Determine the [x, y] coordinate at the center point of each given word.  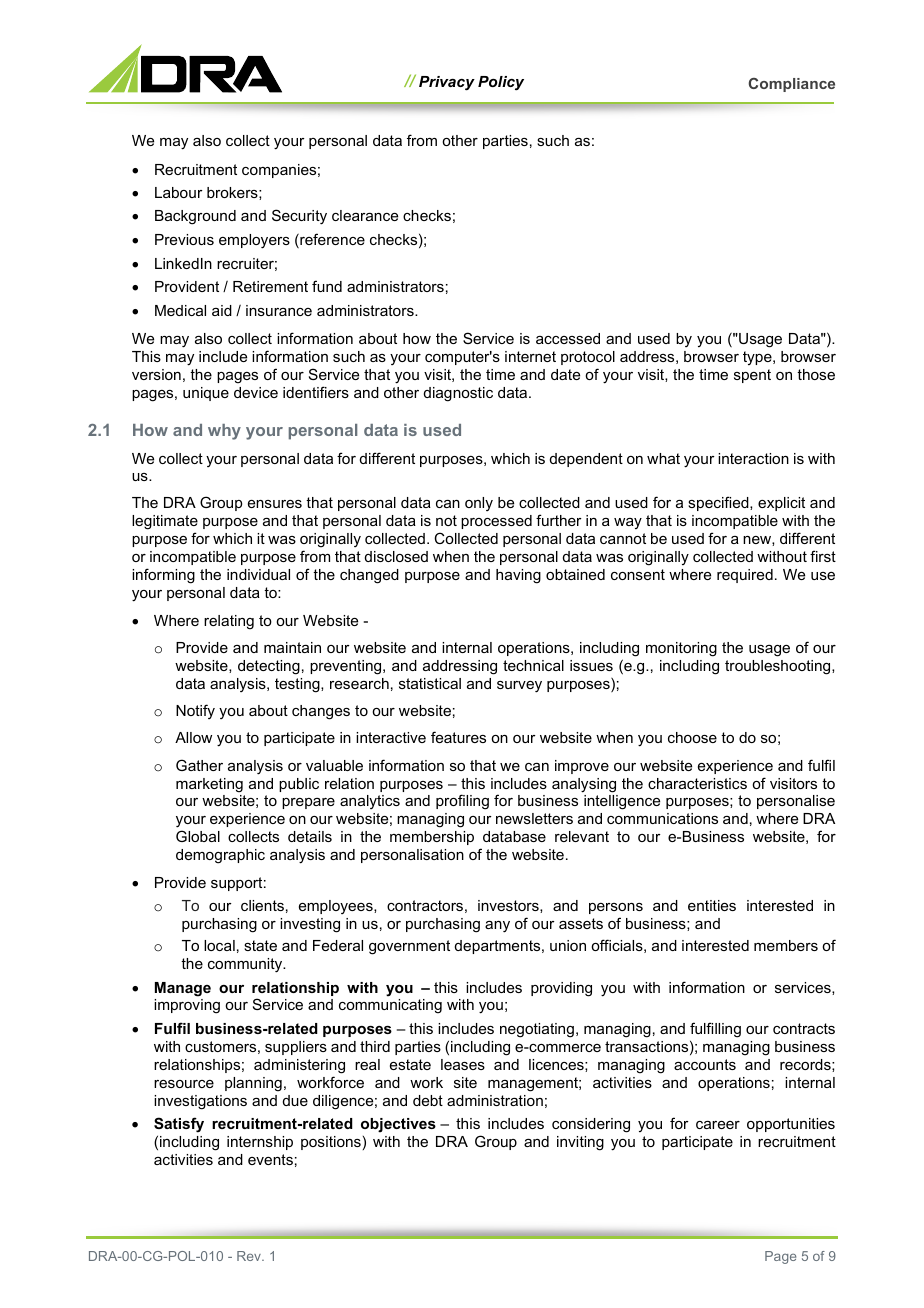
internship [260, 1143]
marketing [209, 785]
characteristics [697, 783]
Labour [179, 192]
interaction [753, 458]
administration [495, 1100]
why [224, 432]
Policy [501, 83]
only [479, 504]
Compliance [791, 85]
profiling [462, 802]
